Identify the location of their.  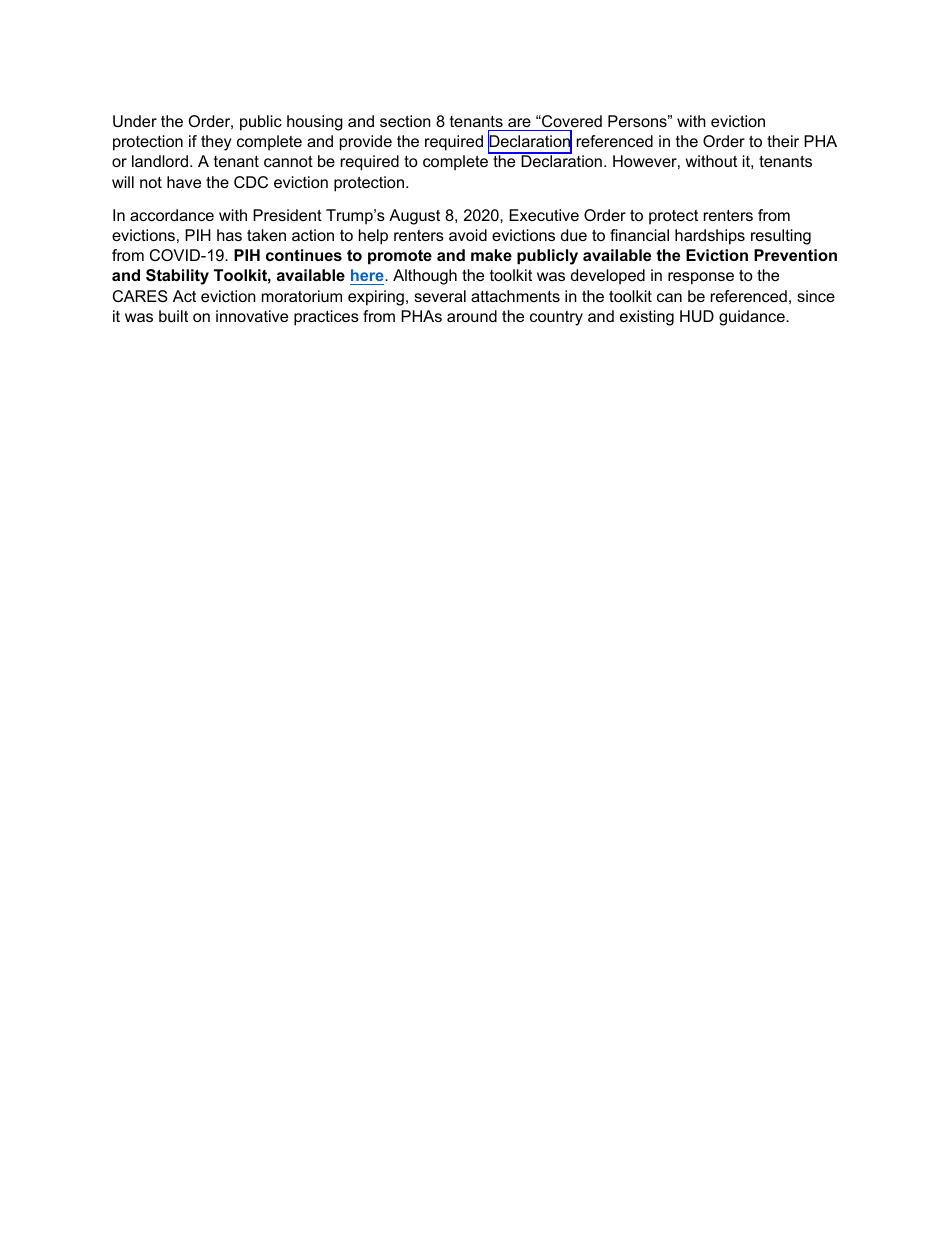
(783, 141).
